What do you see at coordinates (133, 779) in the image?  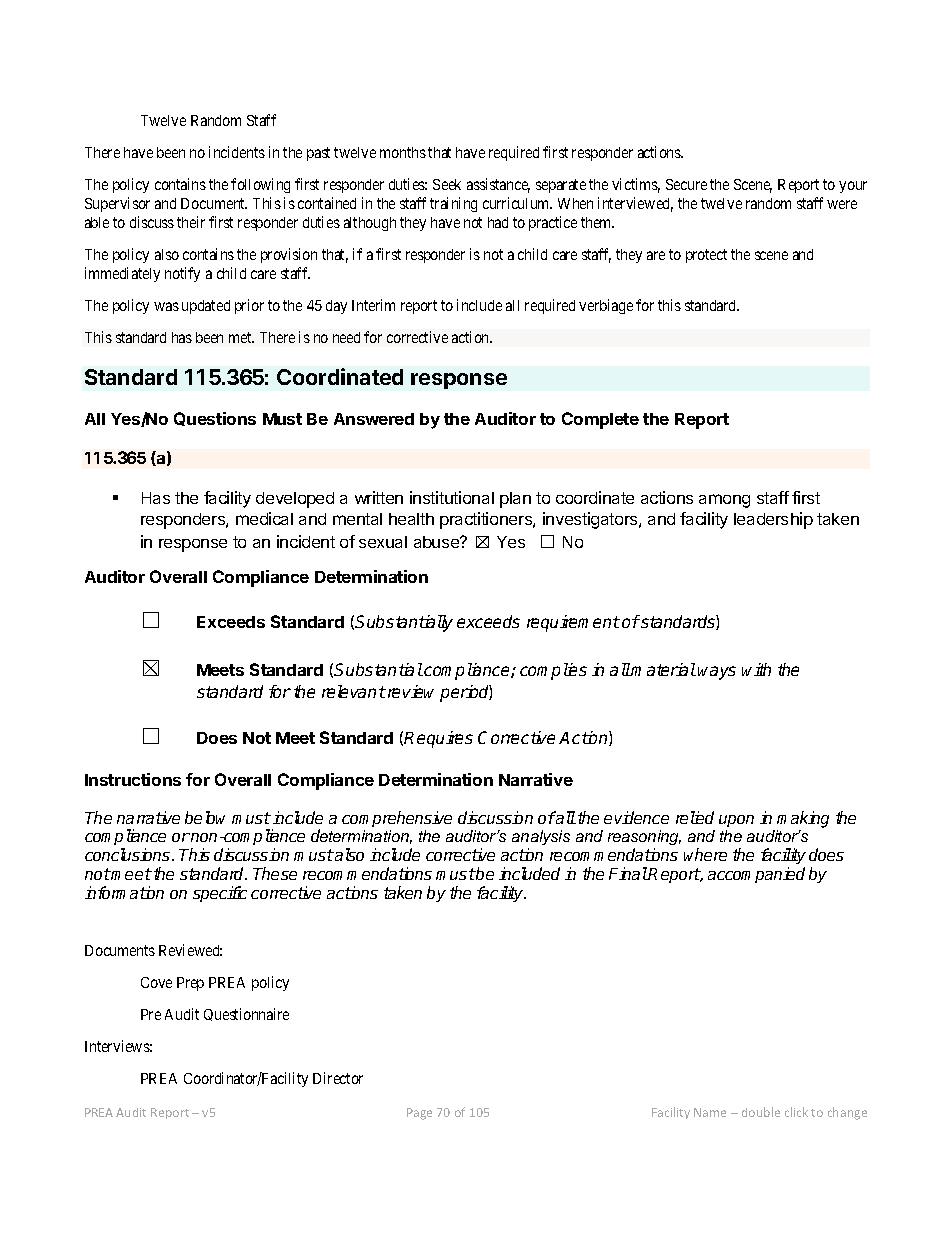 I see `Instructions` at bounding box center [133, 779].
